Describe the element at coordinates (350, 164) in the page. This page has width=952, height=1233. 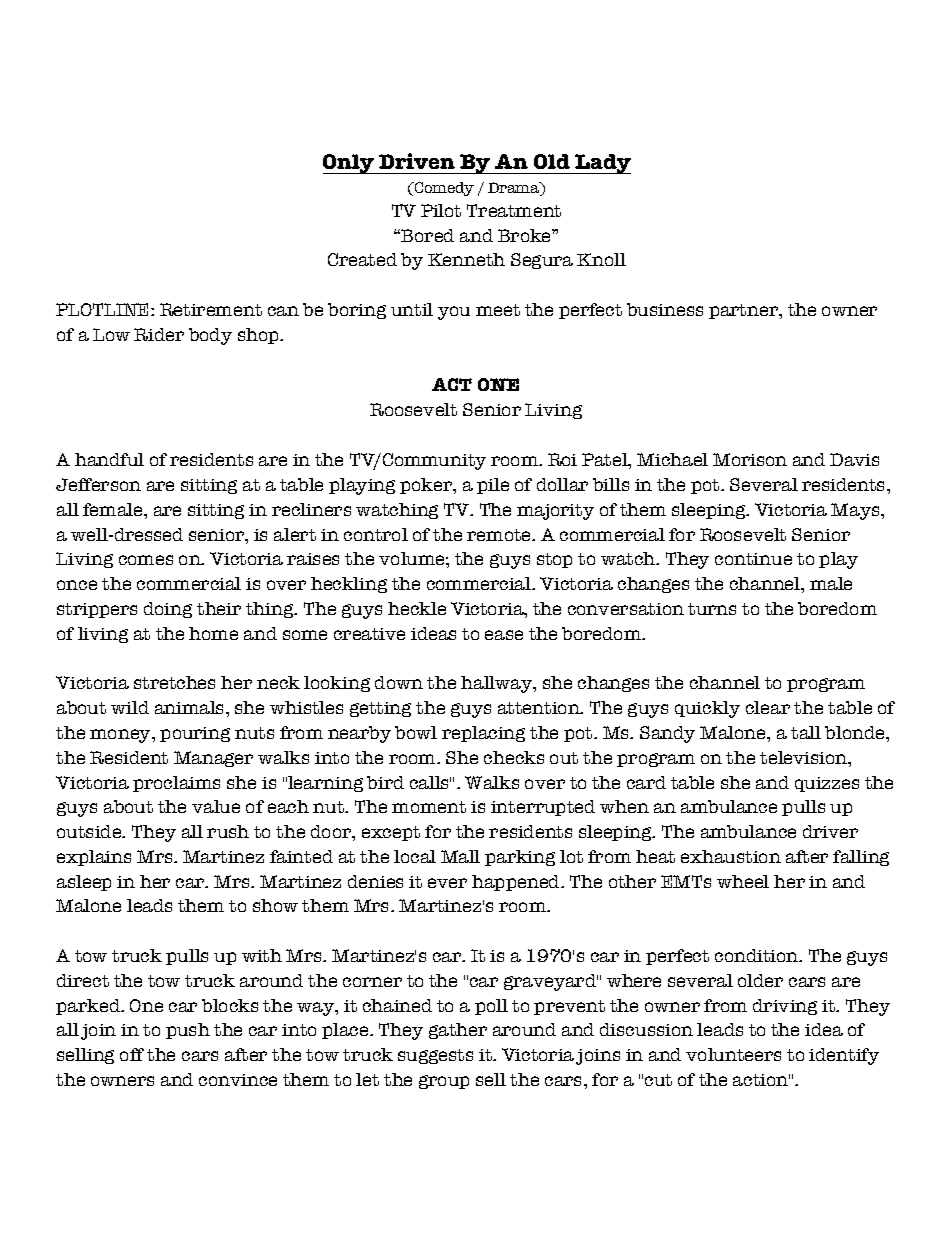
I see `Only` at that location.
